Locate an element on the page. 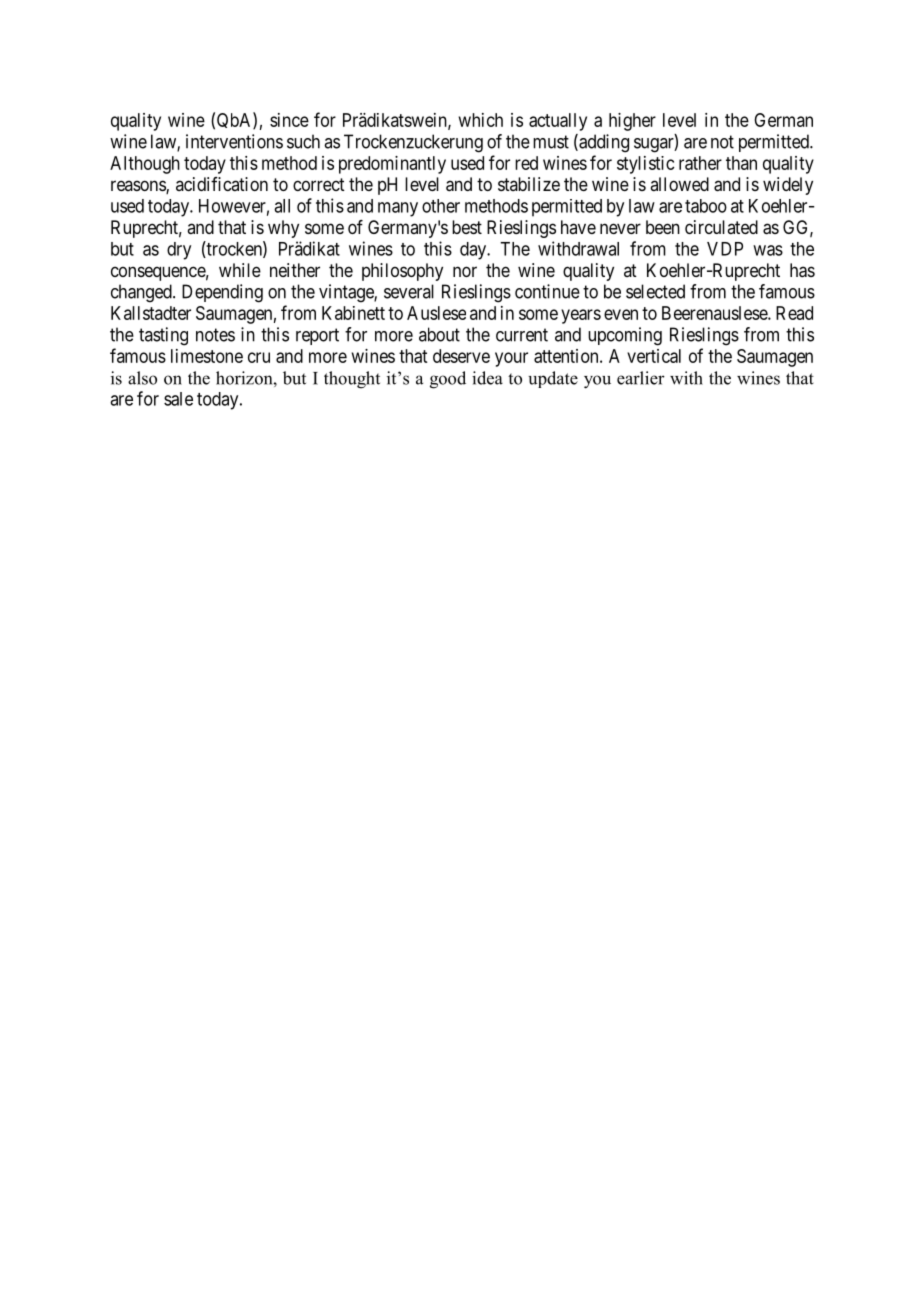 The width and height of the document is (924, 1308). several is located at coordinates (409, 291).
